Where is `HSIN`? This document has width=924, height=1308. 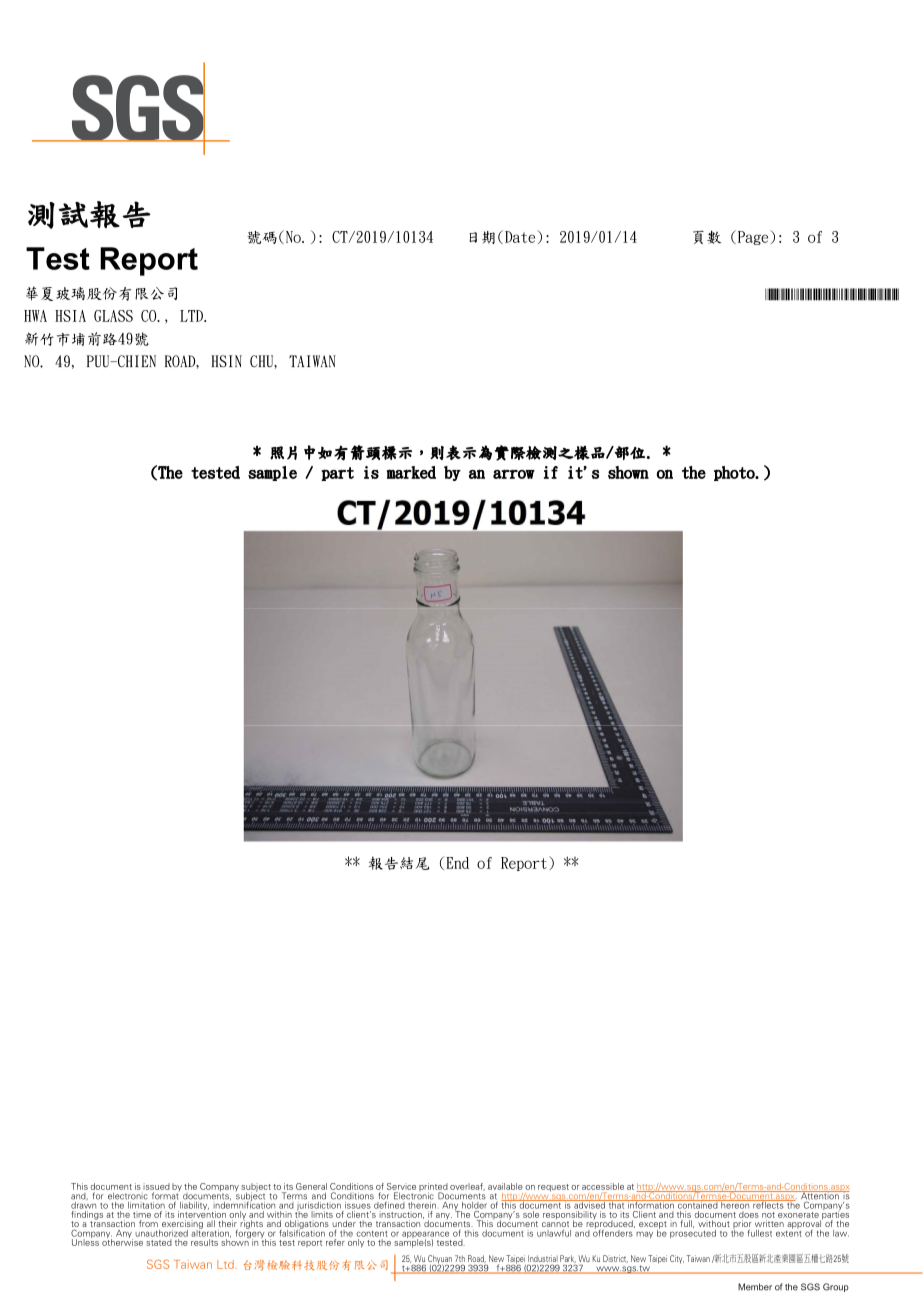 HSIN is located at coordinates (226, 361).
